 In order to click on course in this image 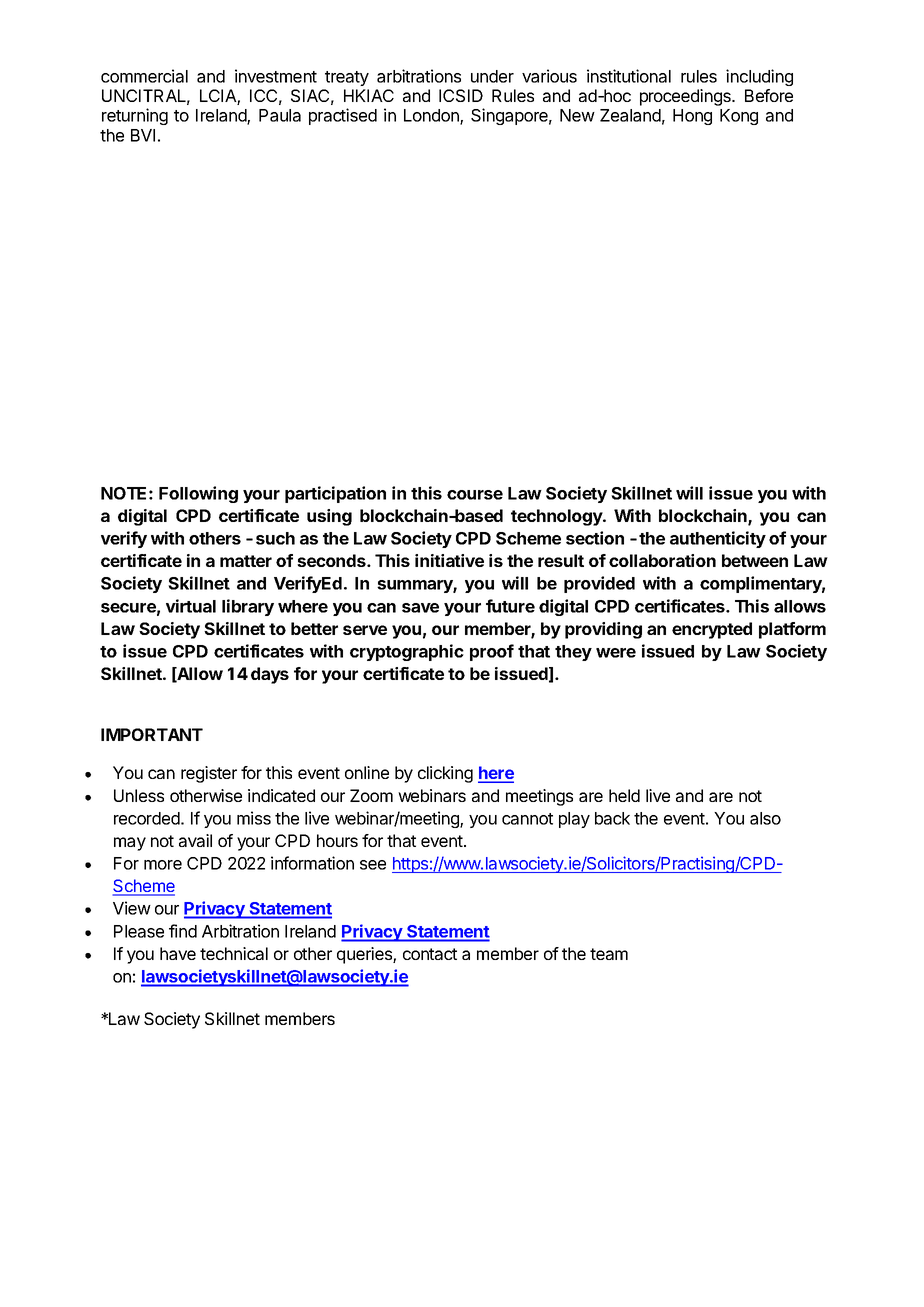, I will do `click(475, 495)`.
